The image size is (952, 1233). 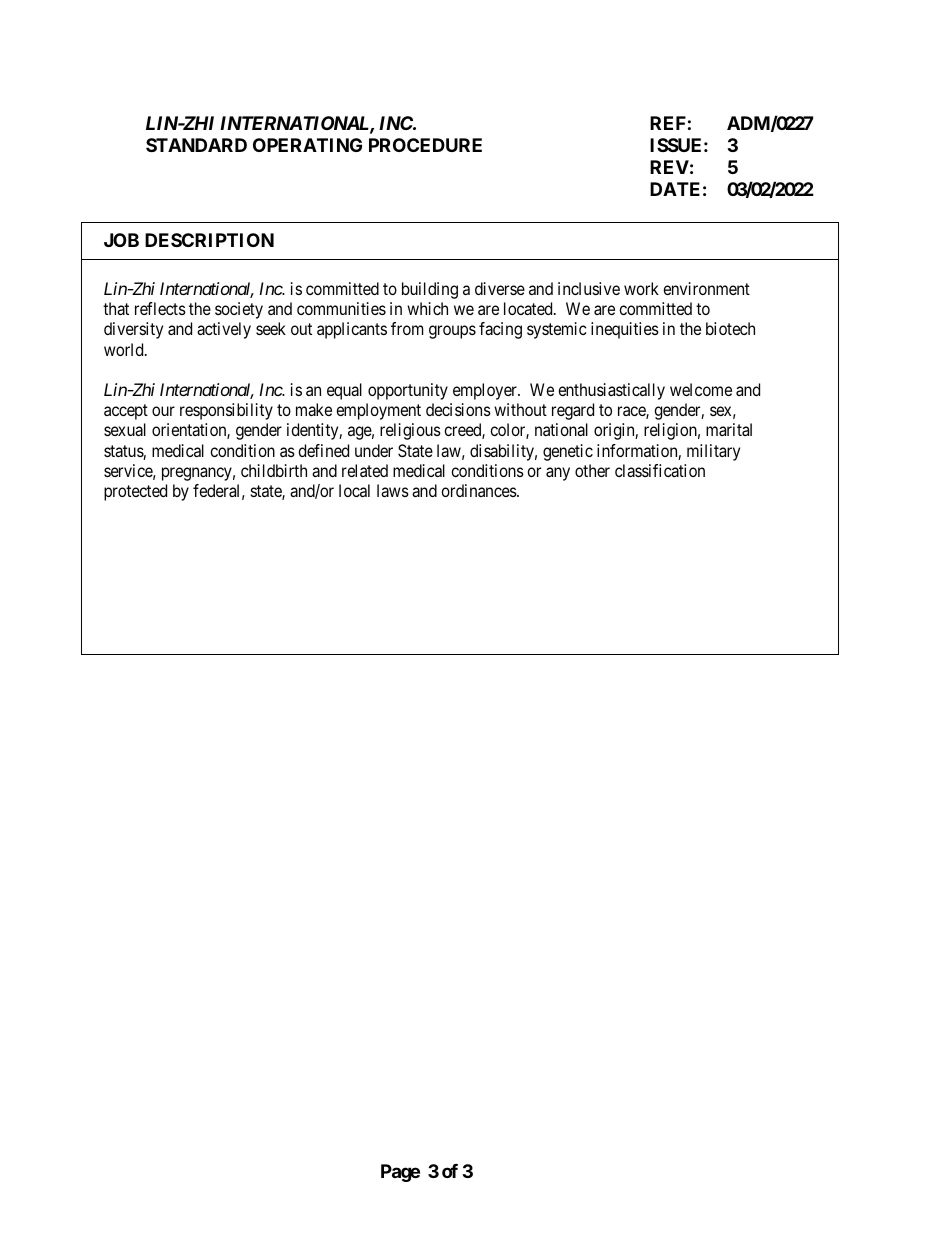 I want to click on which, so click(x=427, y=308).
